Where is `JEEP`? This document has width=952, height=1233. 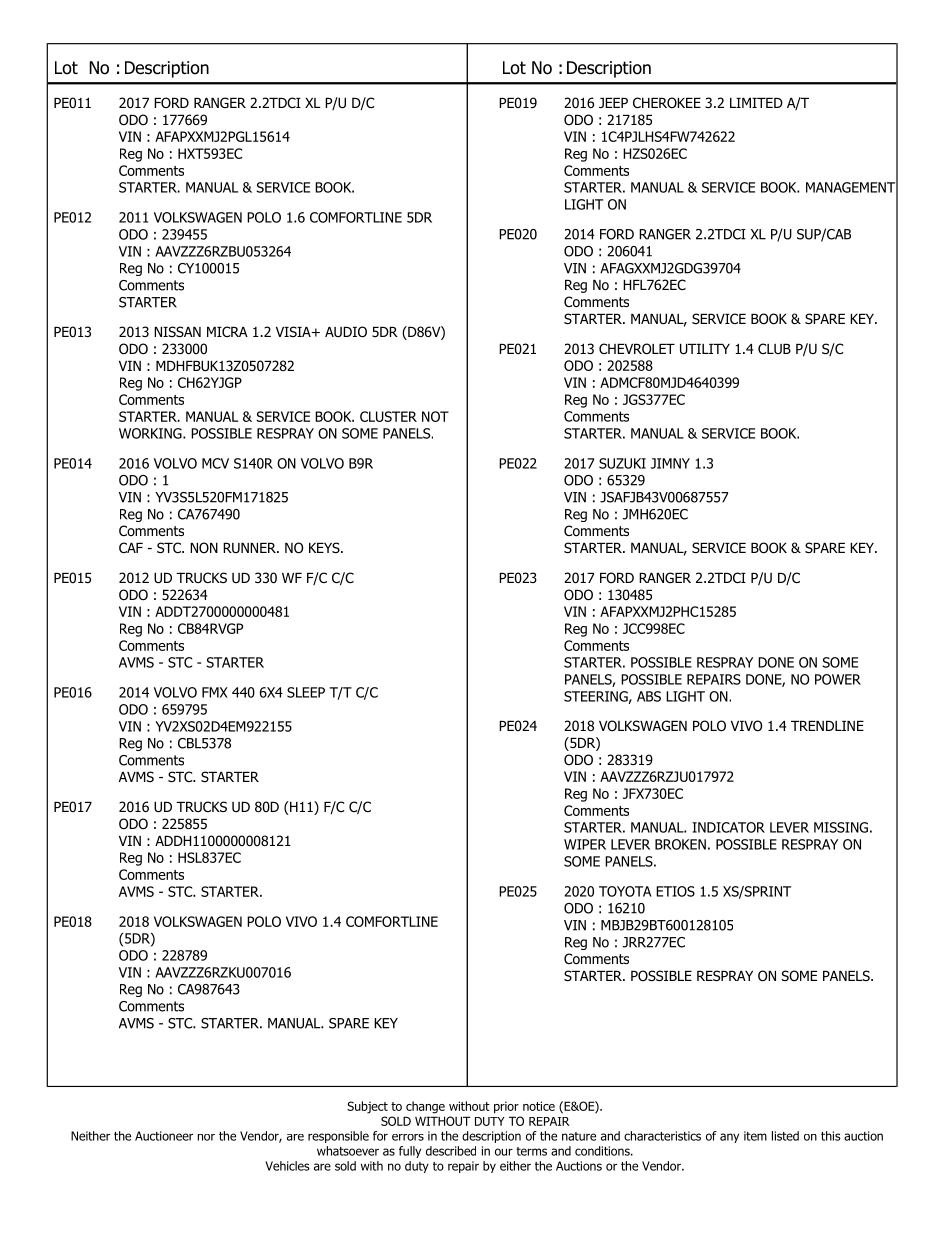
JEEP is located at coordinates (613, 103).
